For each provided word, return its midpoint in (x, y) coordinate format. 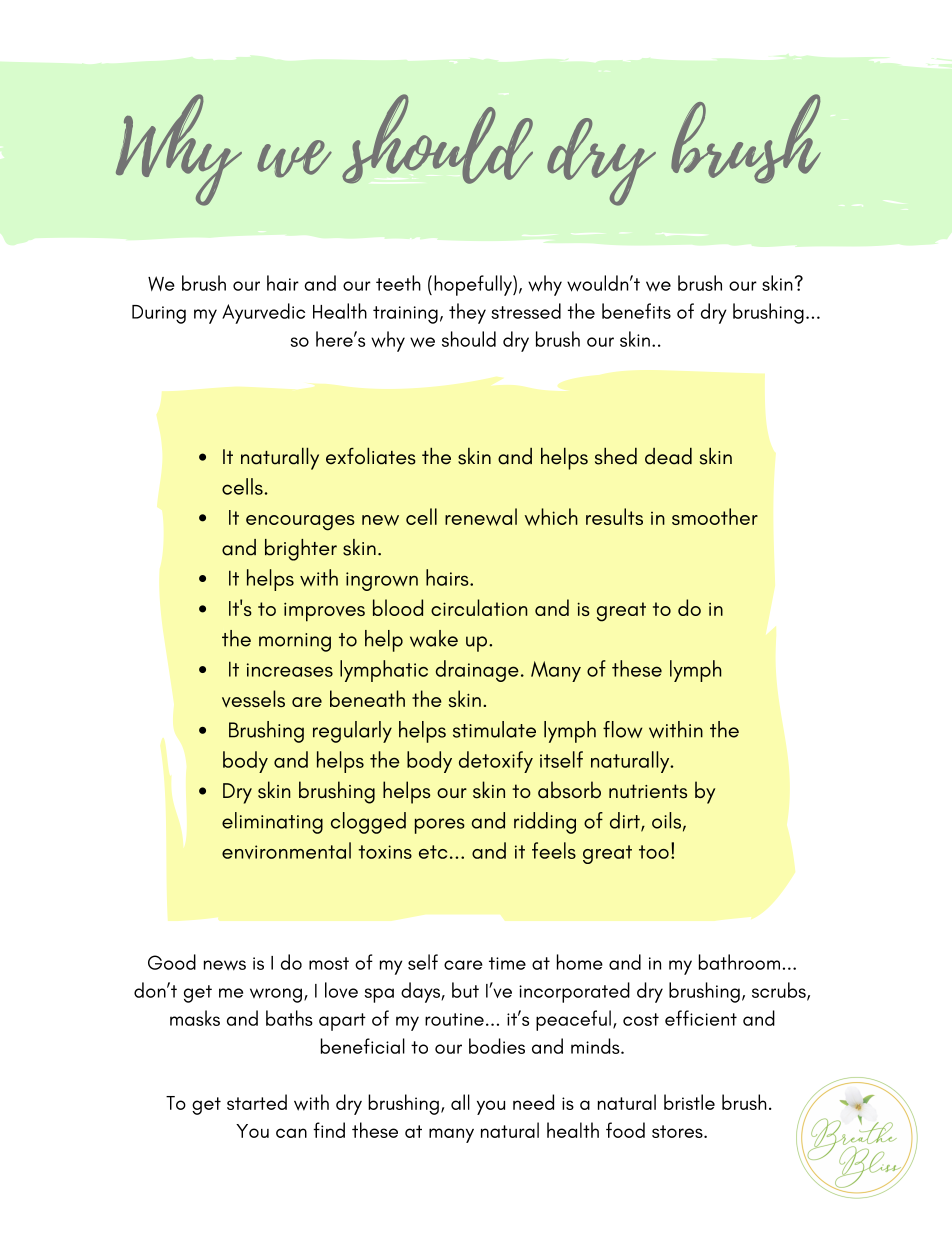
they (467, 313)
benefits (636, 311)
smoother (715, 516)
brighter (301, 550)
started (257, 1102)
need (533, 1102)
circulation (479, 607)
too (654, 852)
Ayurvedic (263, 313)
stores (678, 1131)
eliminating (272, 823)
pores (440, 826)
